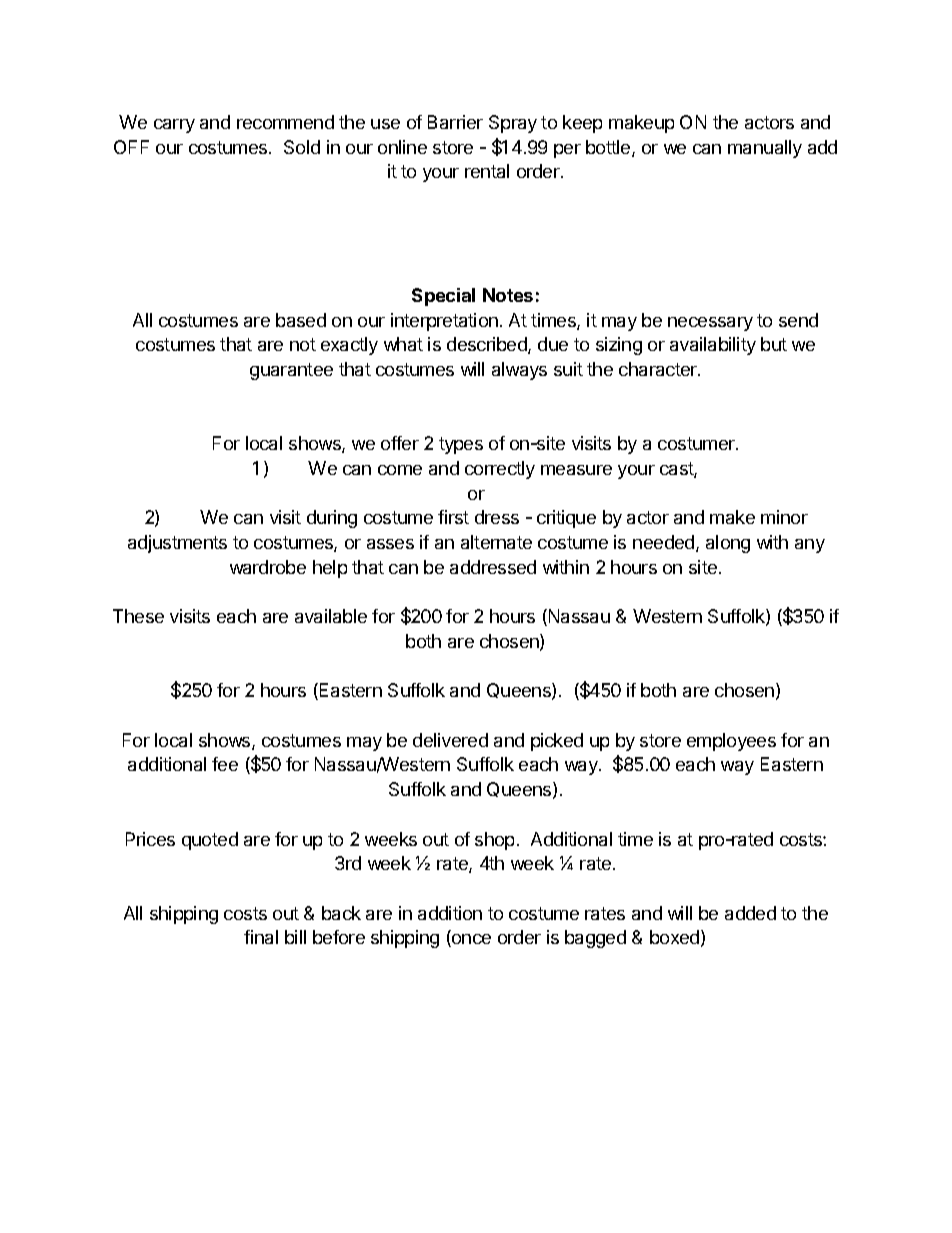  I want to click on carry, so click(174, 126).
